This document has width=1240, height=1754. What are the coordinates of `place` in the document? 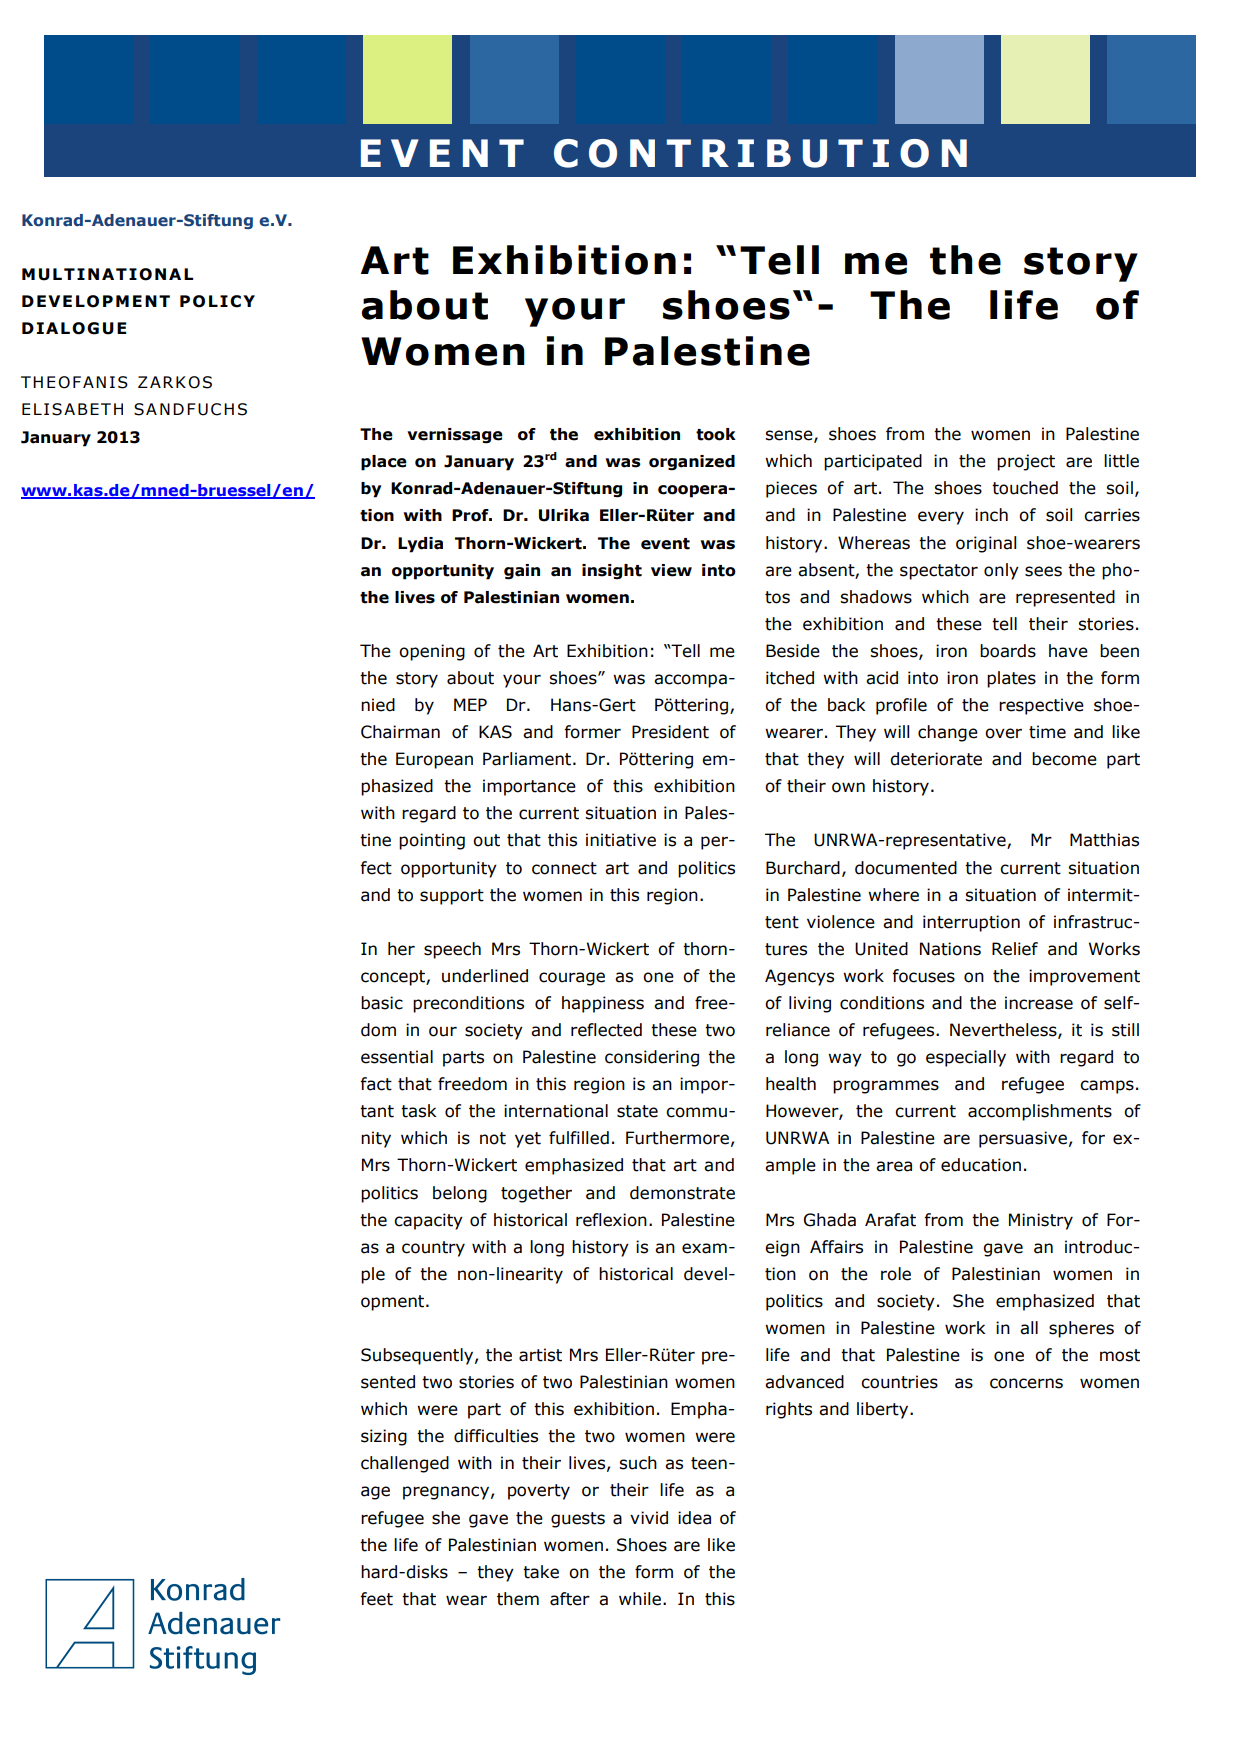 It's located at (384, 463).
